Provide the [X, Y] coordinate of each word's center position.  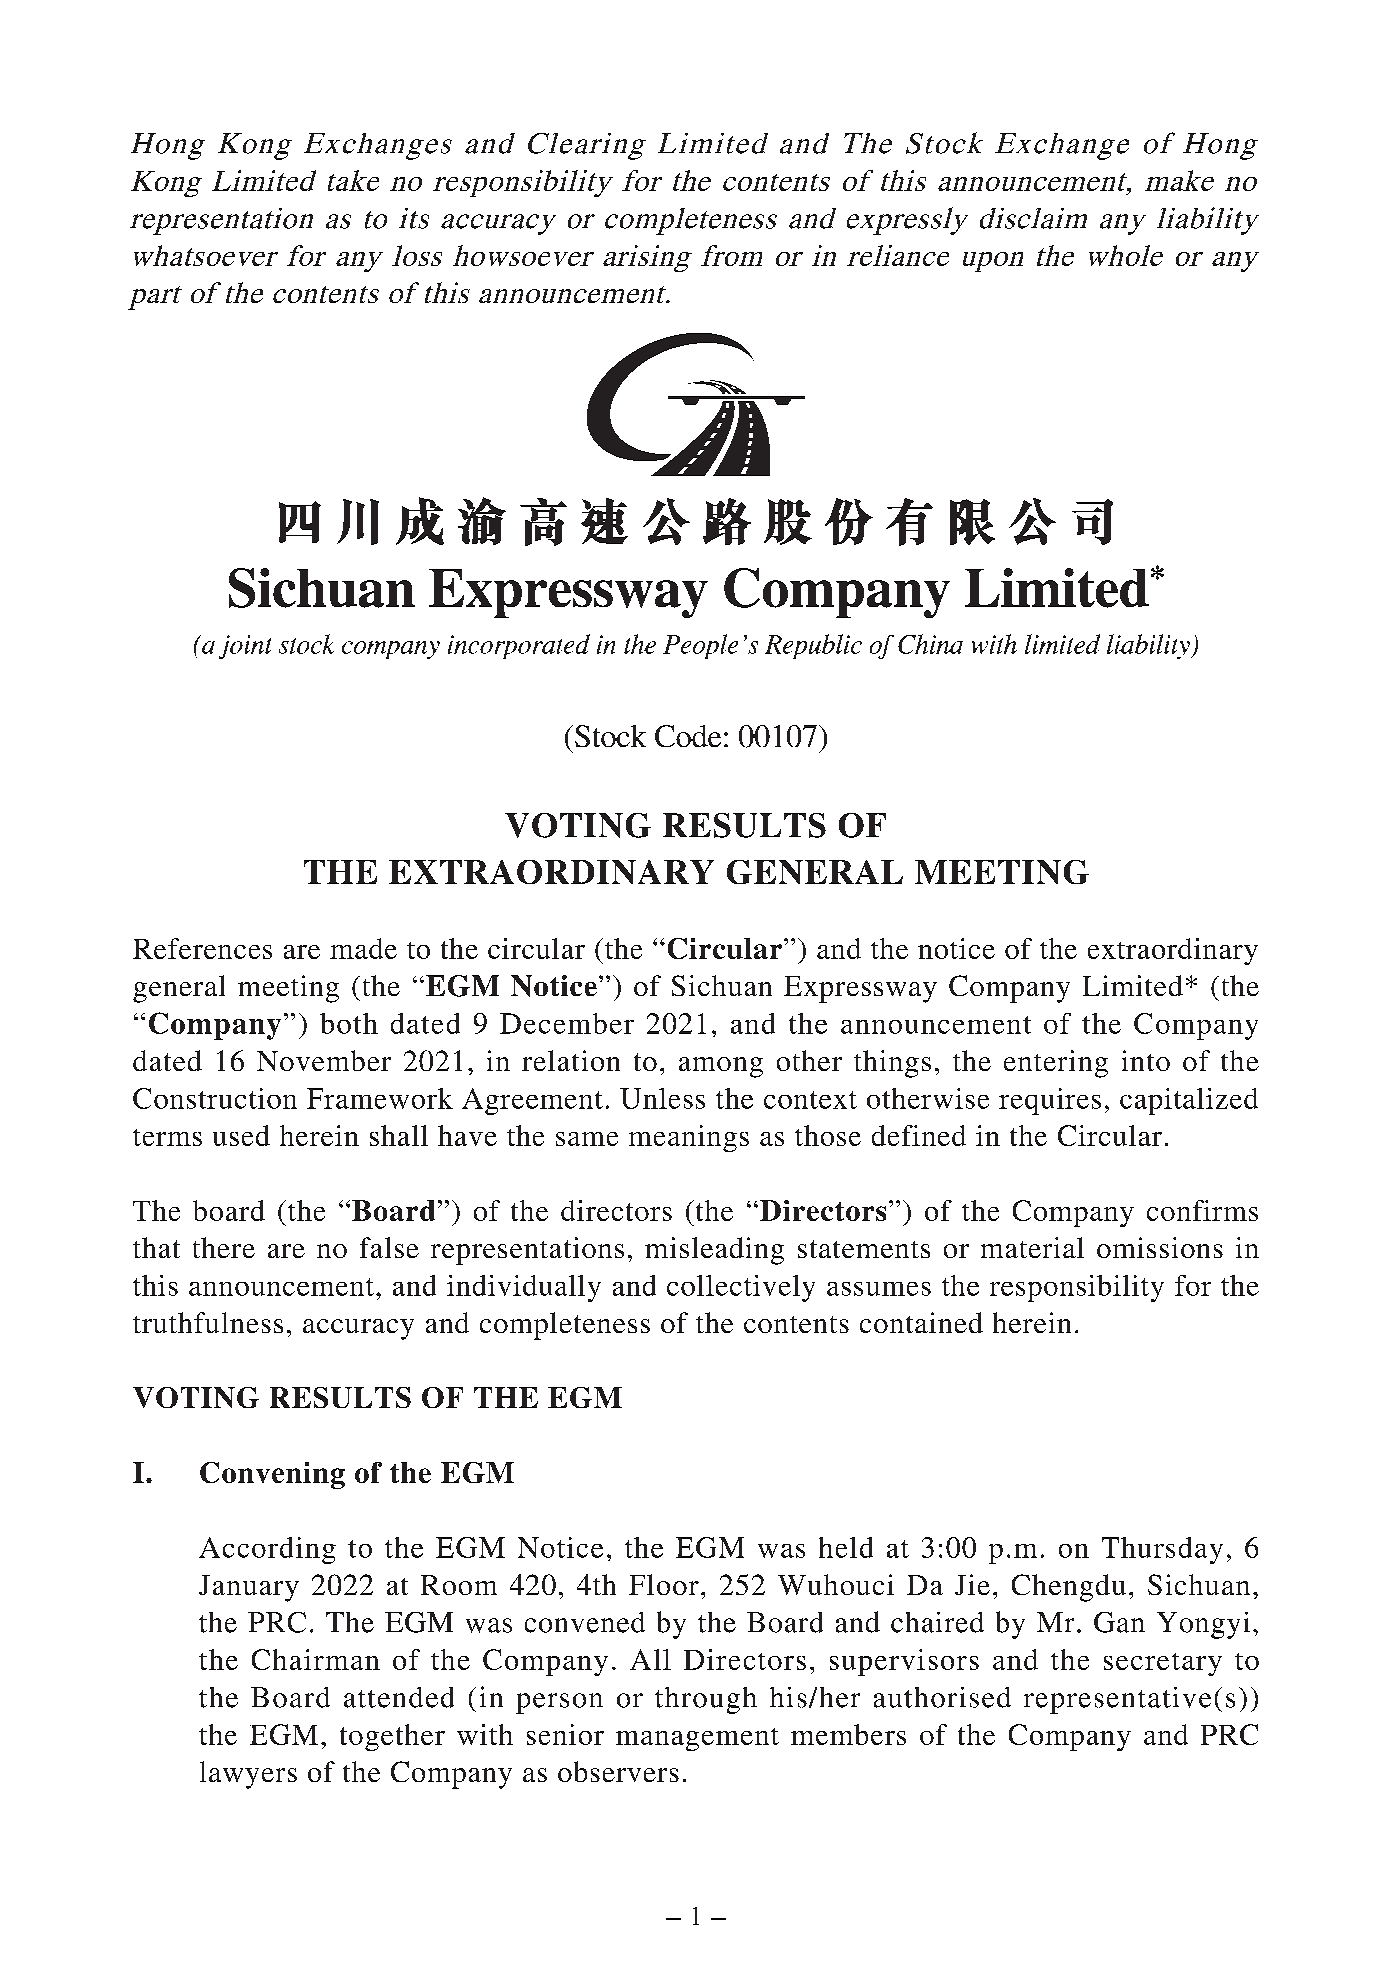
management [697, 1739]
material [1032, 1247]
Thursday [1162, 1550]
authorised [942, 1697]
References [202, 948]
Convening [272, 1475]
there [224, 1247]
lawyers [248, 1775]
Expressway [860, 989]
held [846, 1547]
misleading [714, 1251]
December [567, 1023]
